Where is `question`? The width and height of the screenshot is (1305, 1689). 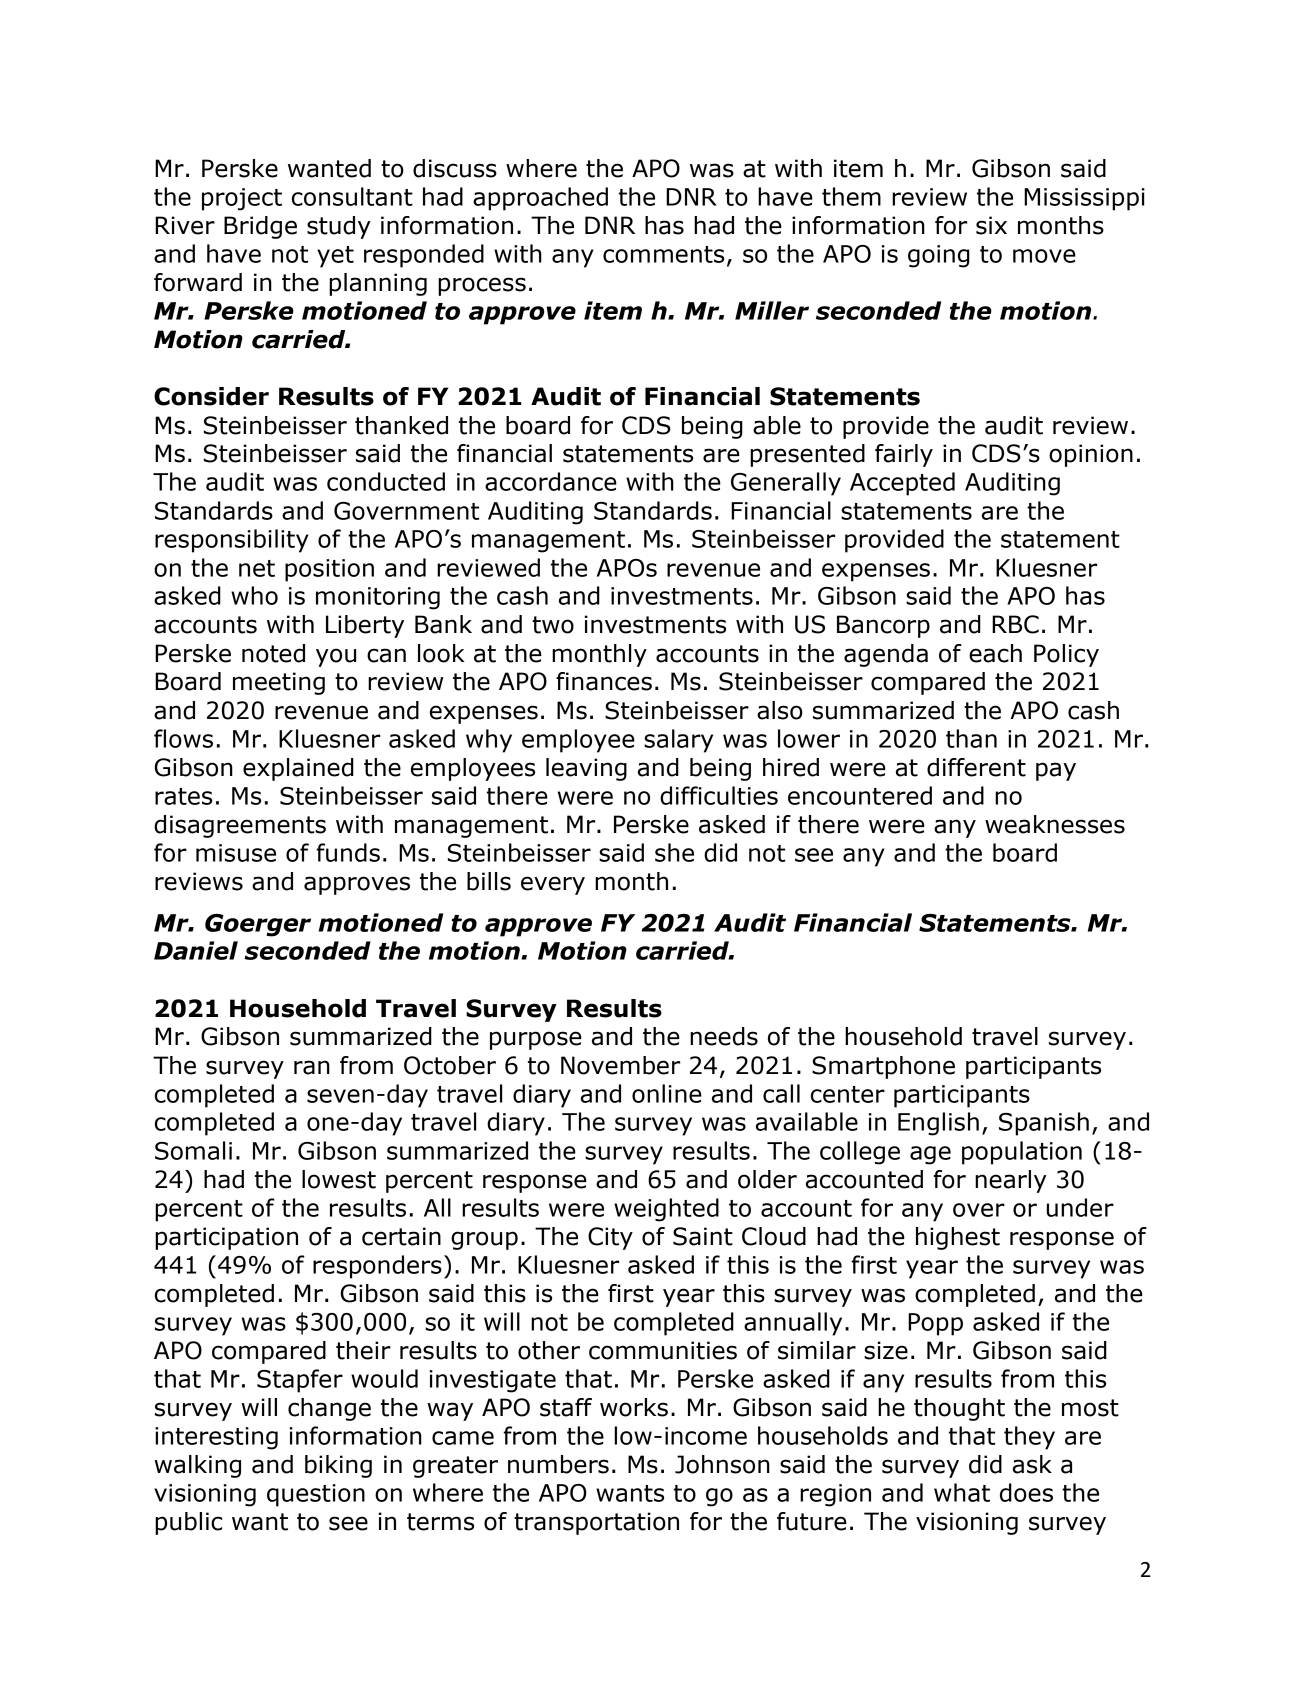
question is located at coordinates (316, 1495).
